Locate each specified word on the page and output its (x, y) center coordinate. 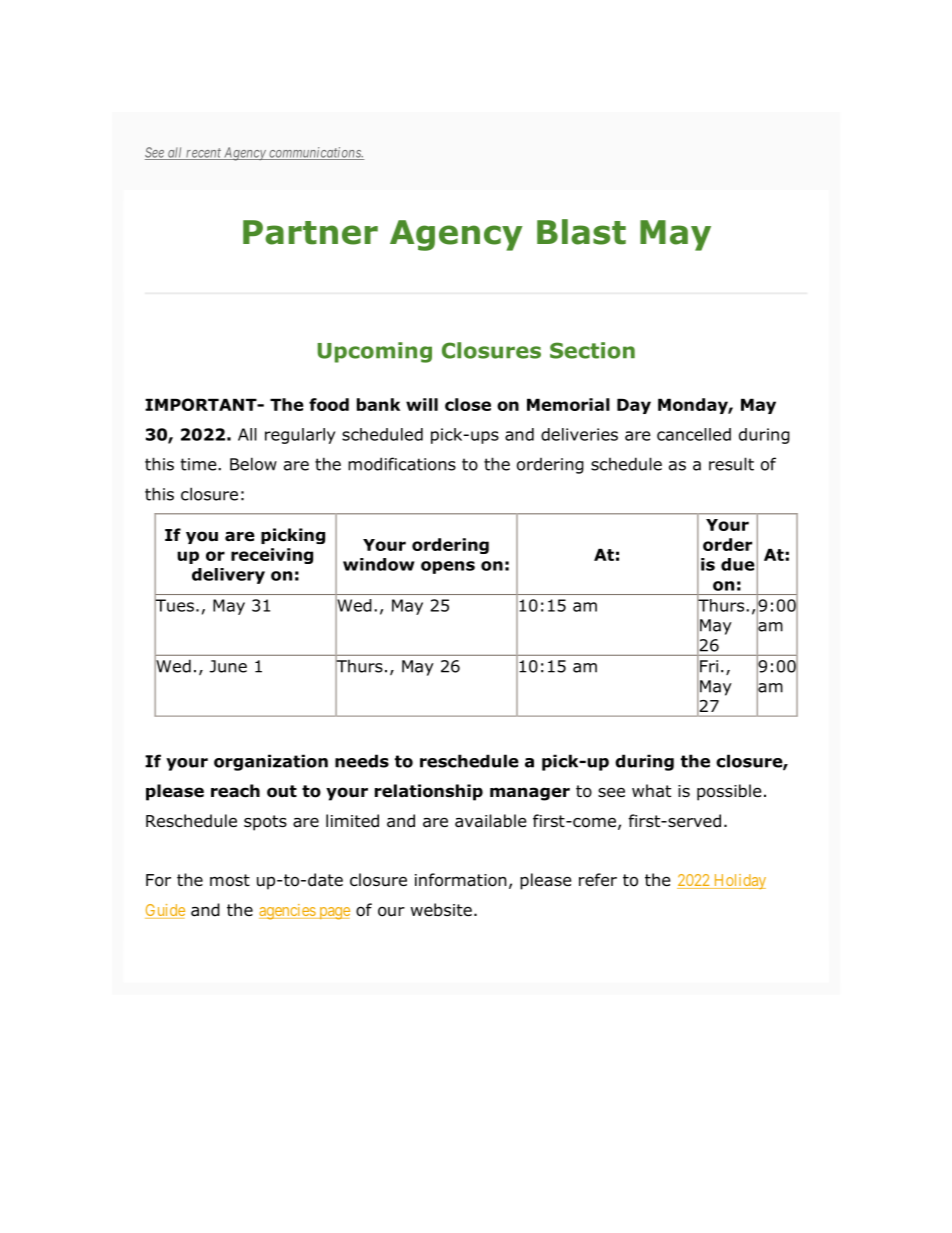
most (230, 880)
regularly (300, 436)
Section (592, 350)
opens (448, 567)
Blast (581, 232)
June (228, 666)
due (738, 564)
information (461, 880)
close (468, 404)
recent (203, 154)
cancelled (694, 434)
